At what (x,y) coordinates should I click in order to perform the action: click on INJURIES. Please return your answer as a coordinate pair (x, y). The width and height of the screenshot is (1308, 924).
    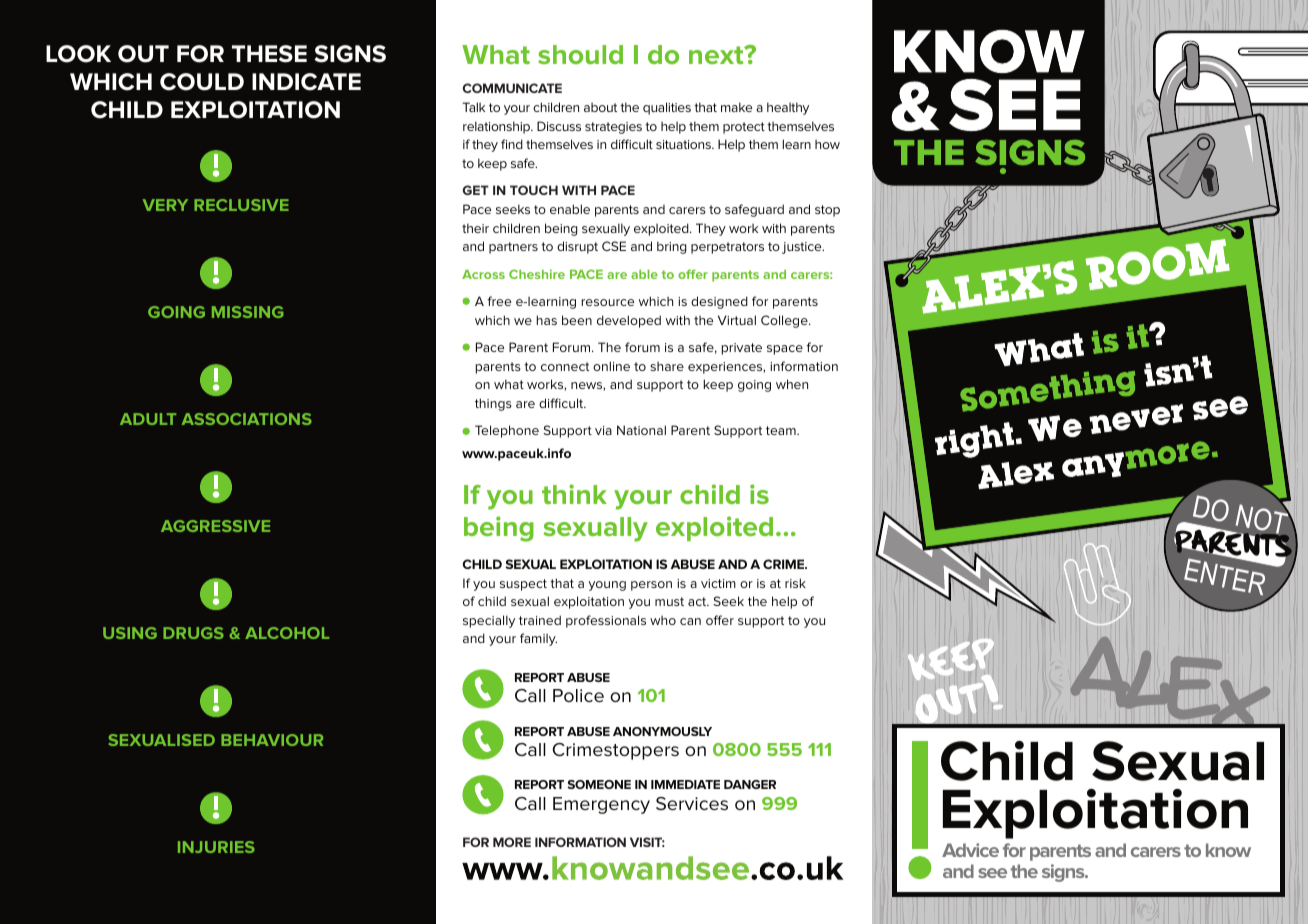
    Looking at the image, I should click on (216, 847).
